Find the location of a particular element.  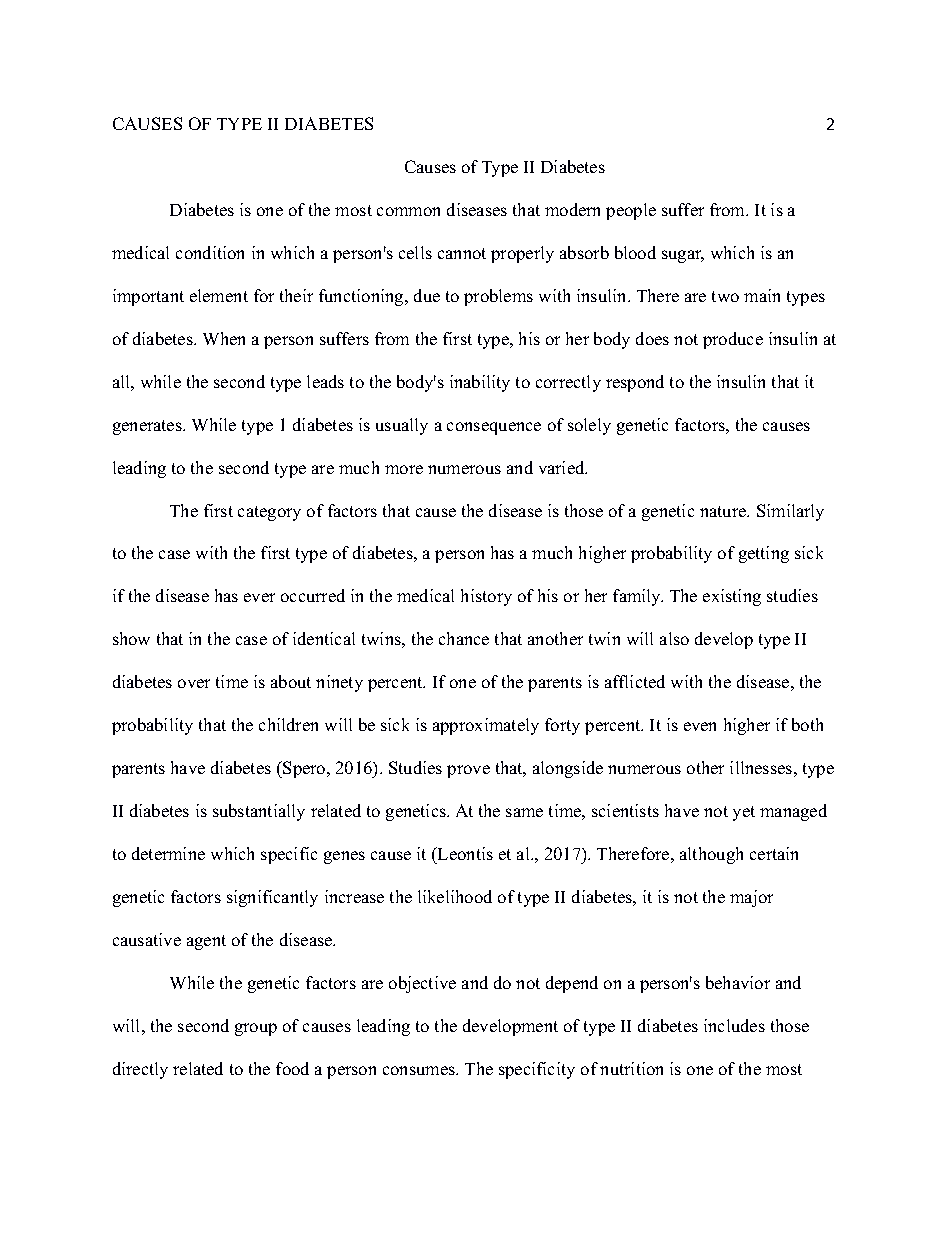

condition is located at coordinates (210, 252).
